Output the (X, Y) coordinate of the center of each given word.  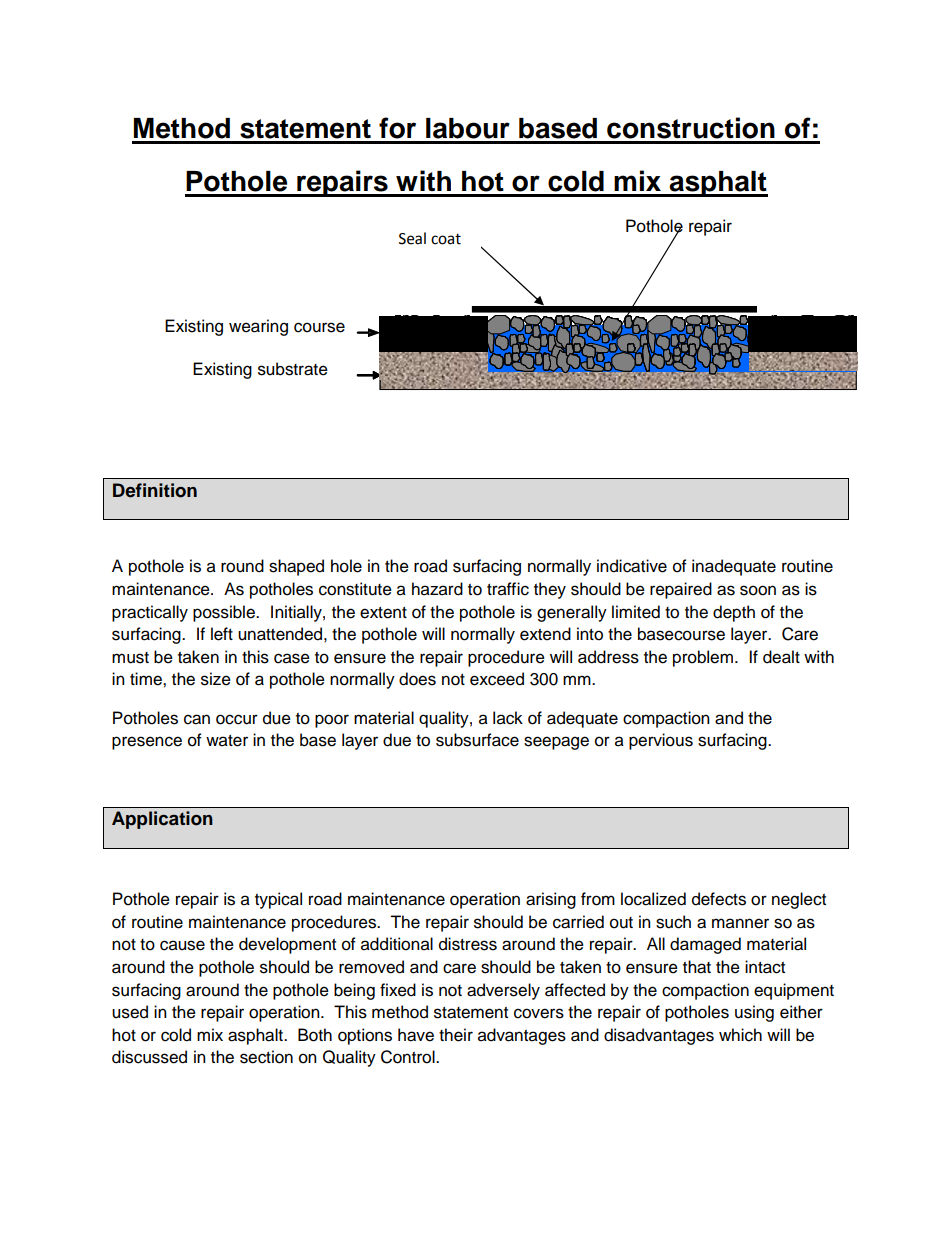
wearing (258, 327)
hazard (437, 589)
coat (446, 239)
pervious (661, 741)
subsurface (477, 740)
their (456, 1035)
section (266, 1057)
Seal (412, 238)
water (227, 741)
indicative (632, 566)
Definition (155, 490)
